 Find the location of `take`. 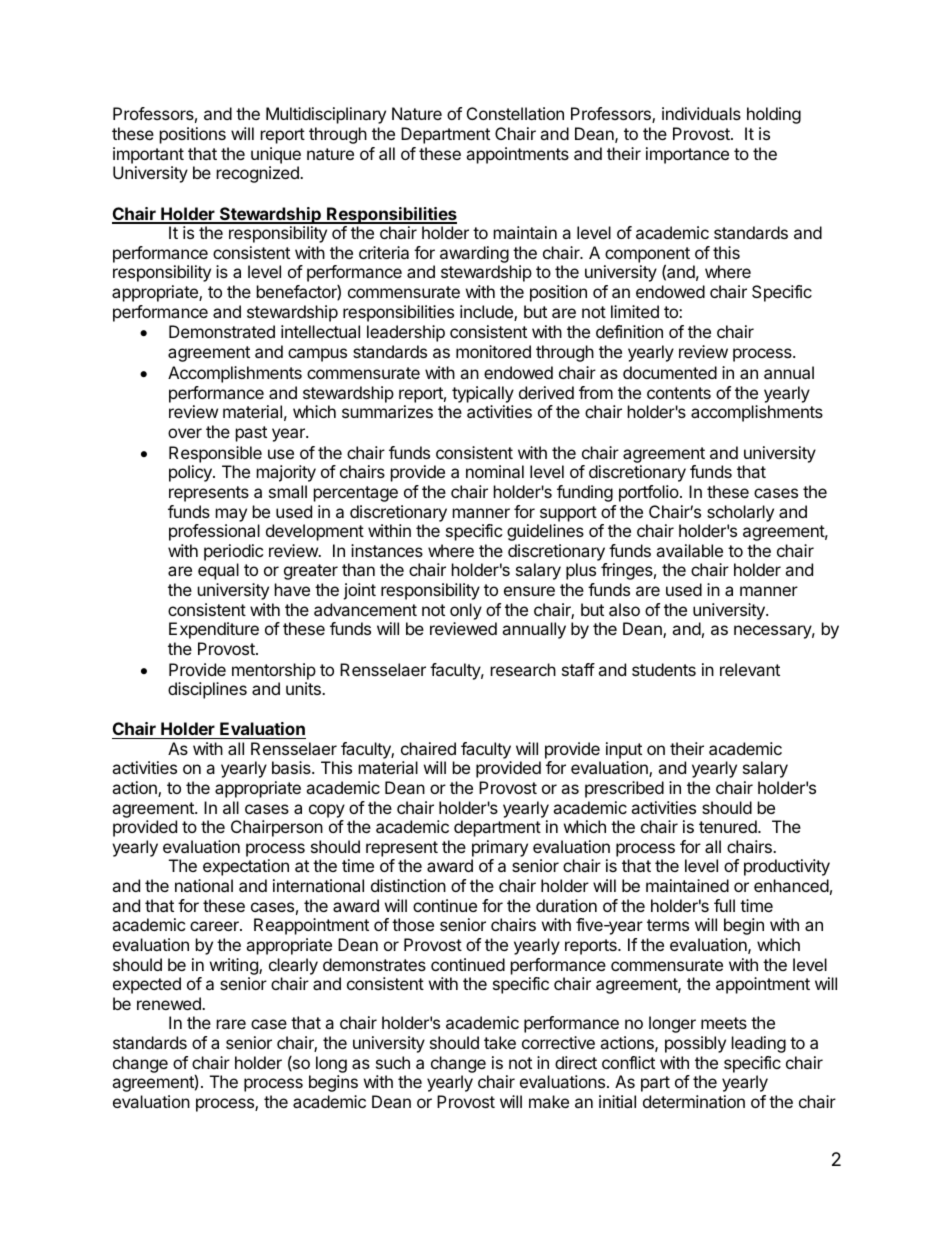

take is located at coordinates (500, 1042).
